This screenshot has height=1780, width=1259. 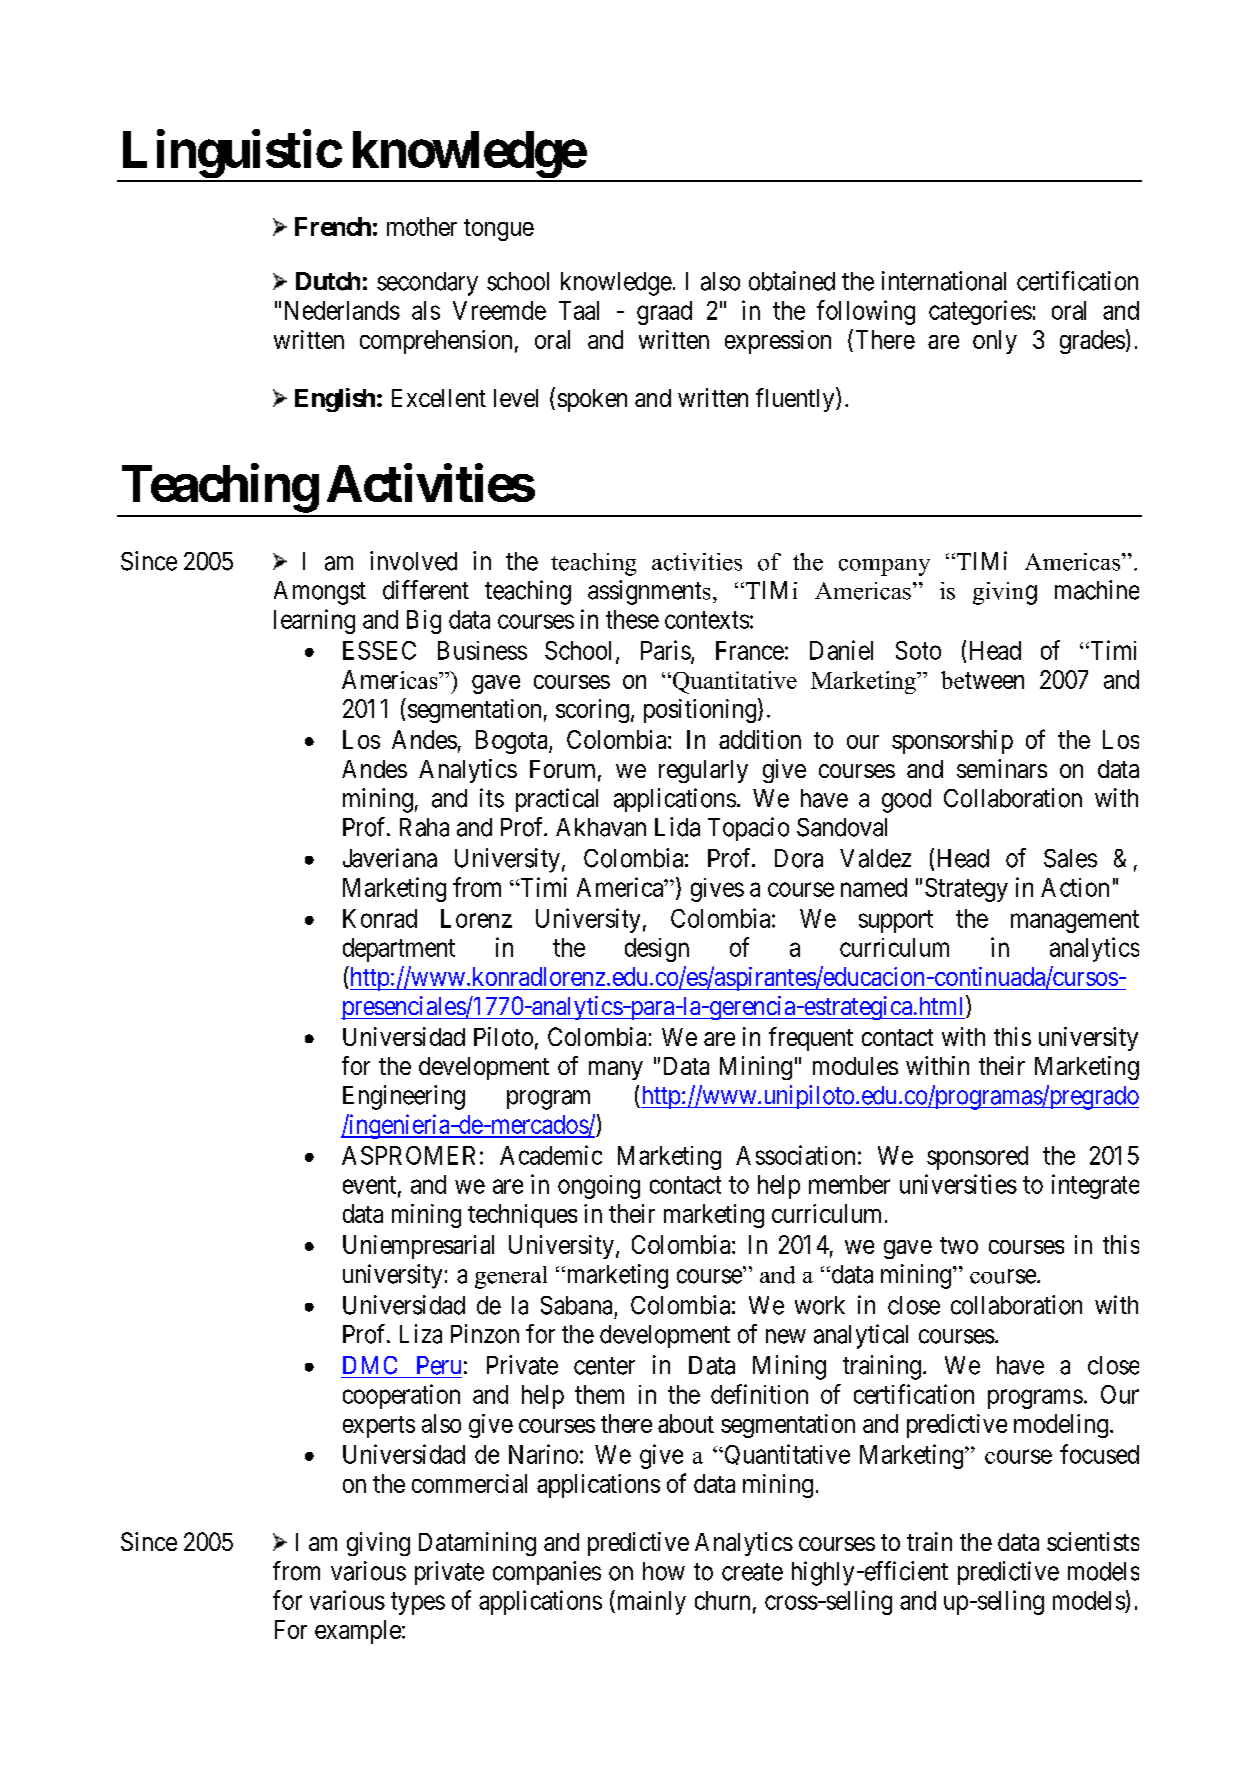 I want to click on sponsored, so click(x=977, y=1158).
